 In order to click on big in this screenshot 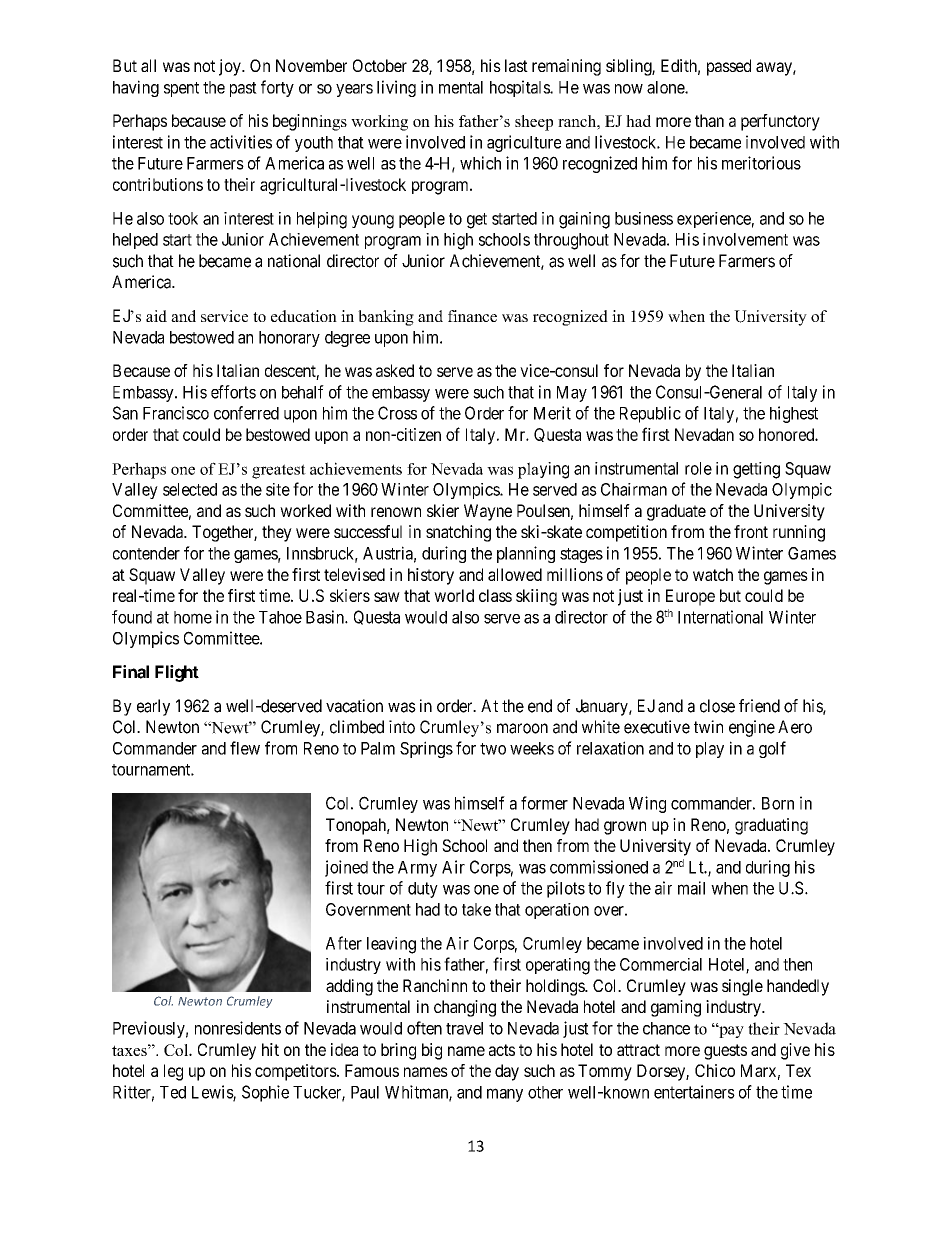, I will do `click(432, 1051)`.
